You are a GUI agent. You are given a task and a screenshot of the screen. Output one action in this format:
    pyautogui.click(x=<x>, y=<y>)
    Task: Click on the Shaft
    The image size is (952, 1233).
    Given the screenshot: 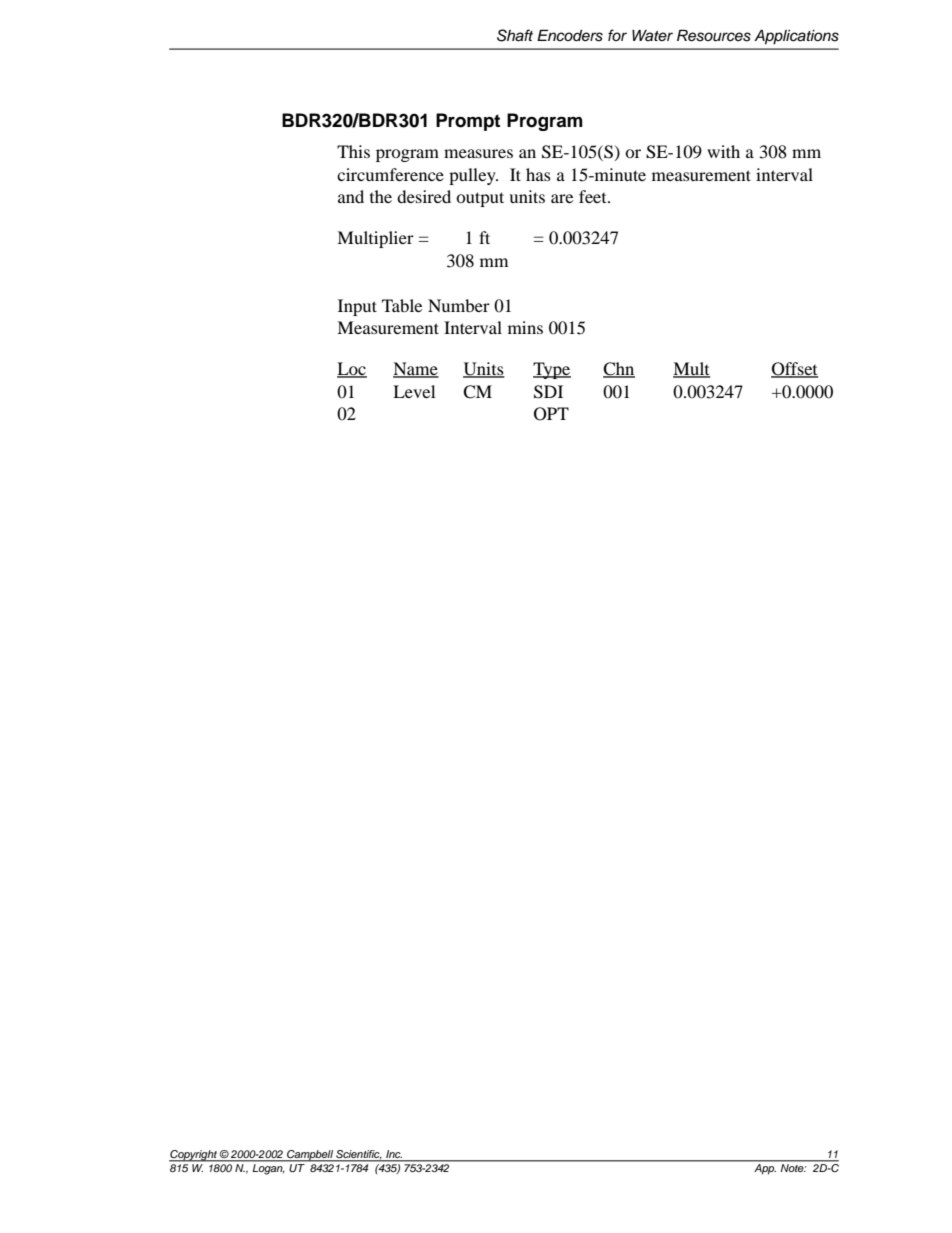 What is the action you would take?
    pyautogui.click(x=515, y=35)
